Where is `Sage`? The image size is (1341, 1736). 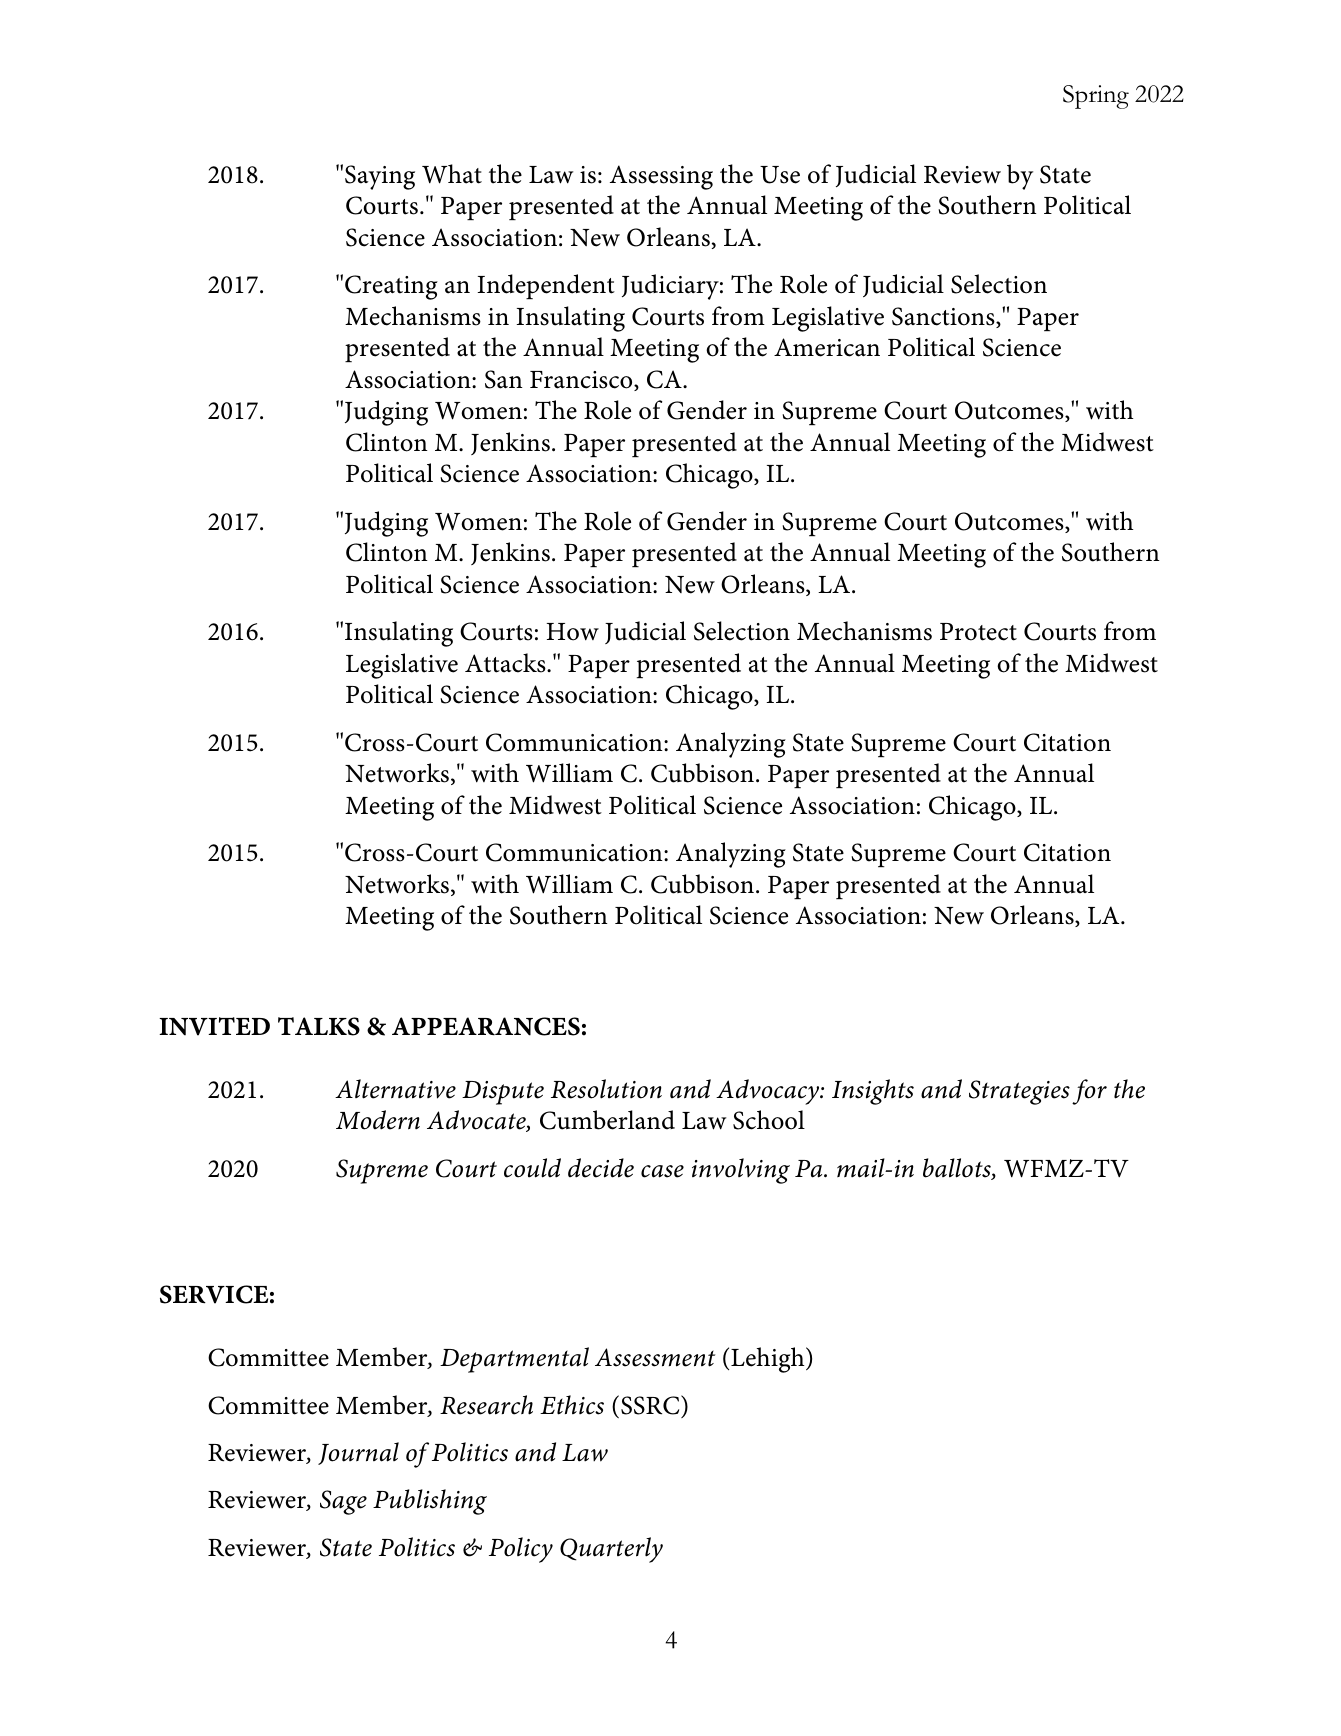 Sage is located at coordinates (343, 1502).
